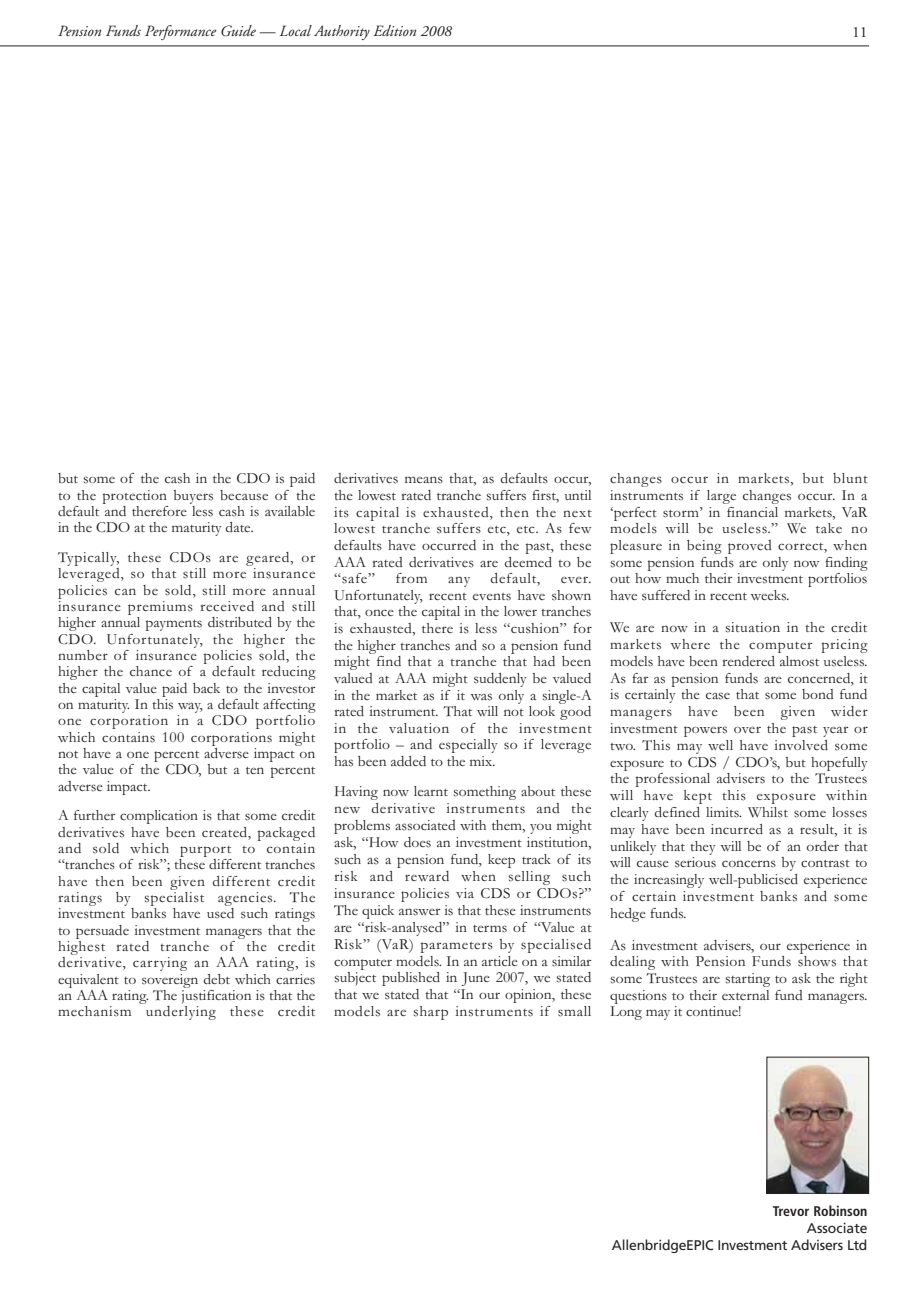  I want to click on sharp, so click(430, 1013).
